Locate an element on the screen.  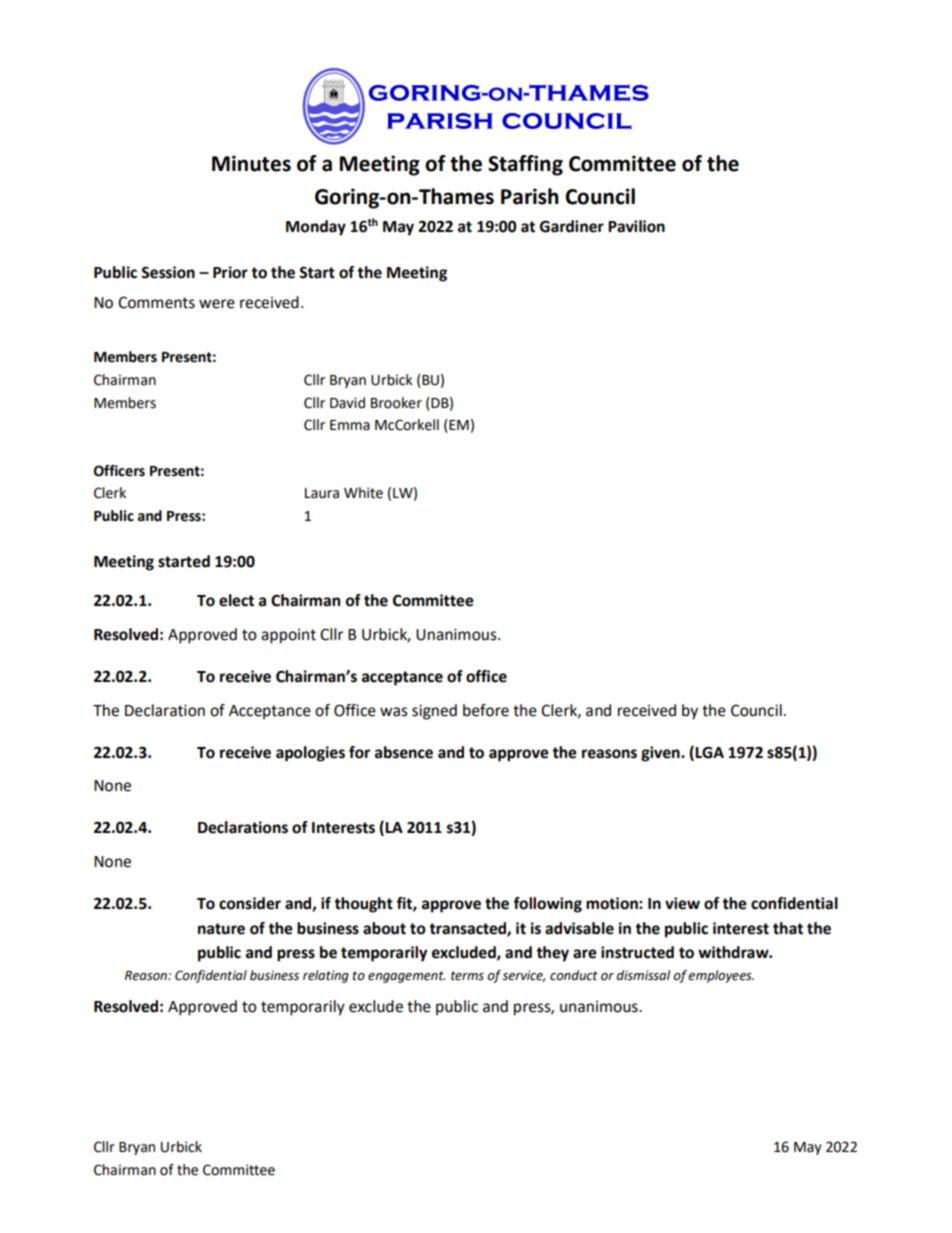
LGA is located at coordinates (709, 752).
